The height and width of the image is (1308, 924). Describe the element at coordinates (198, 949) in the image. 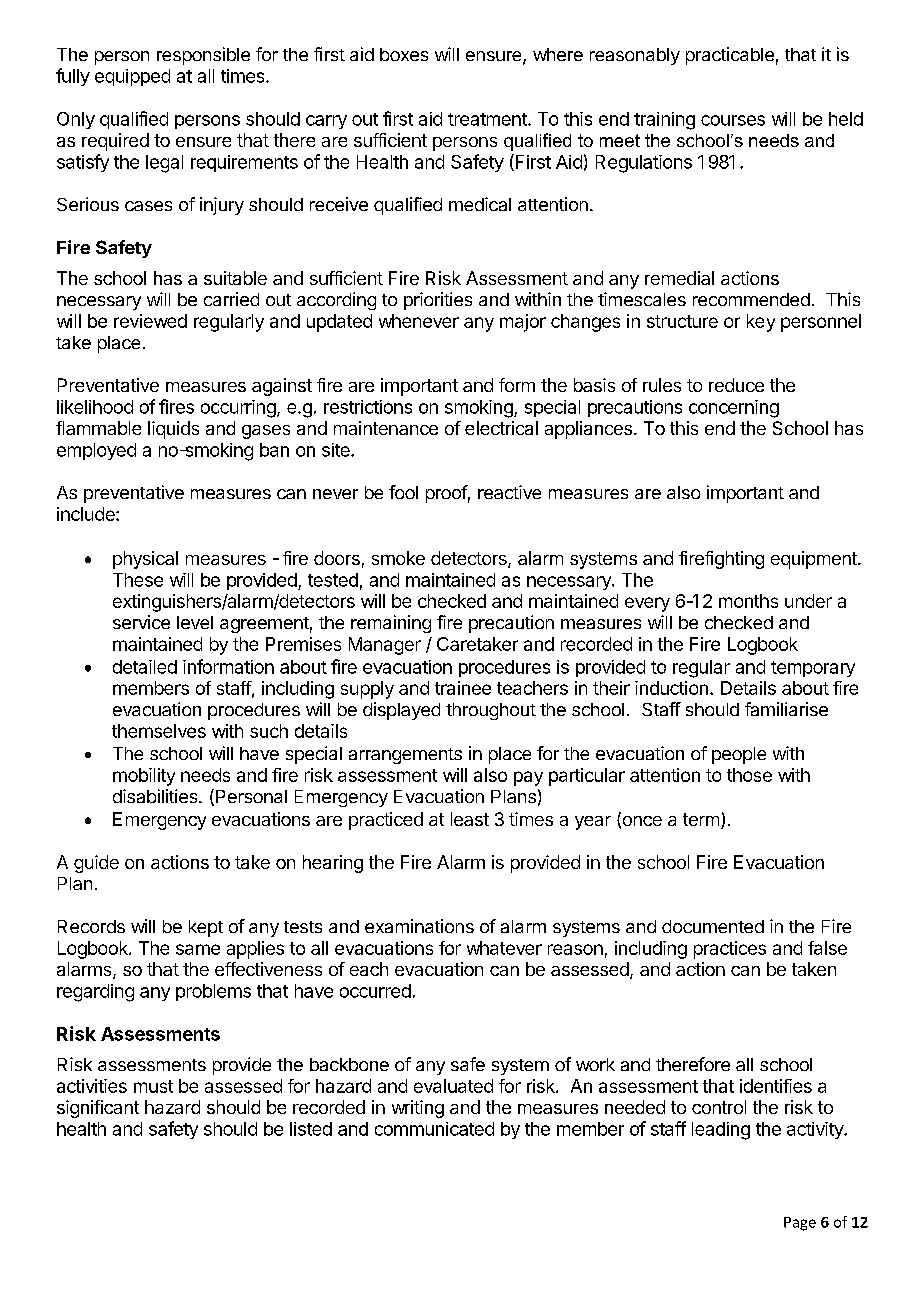

I see `same` at that location.
